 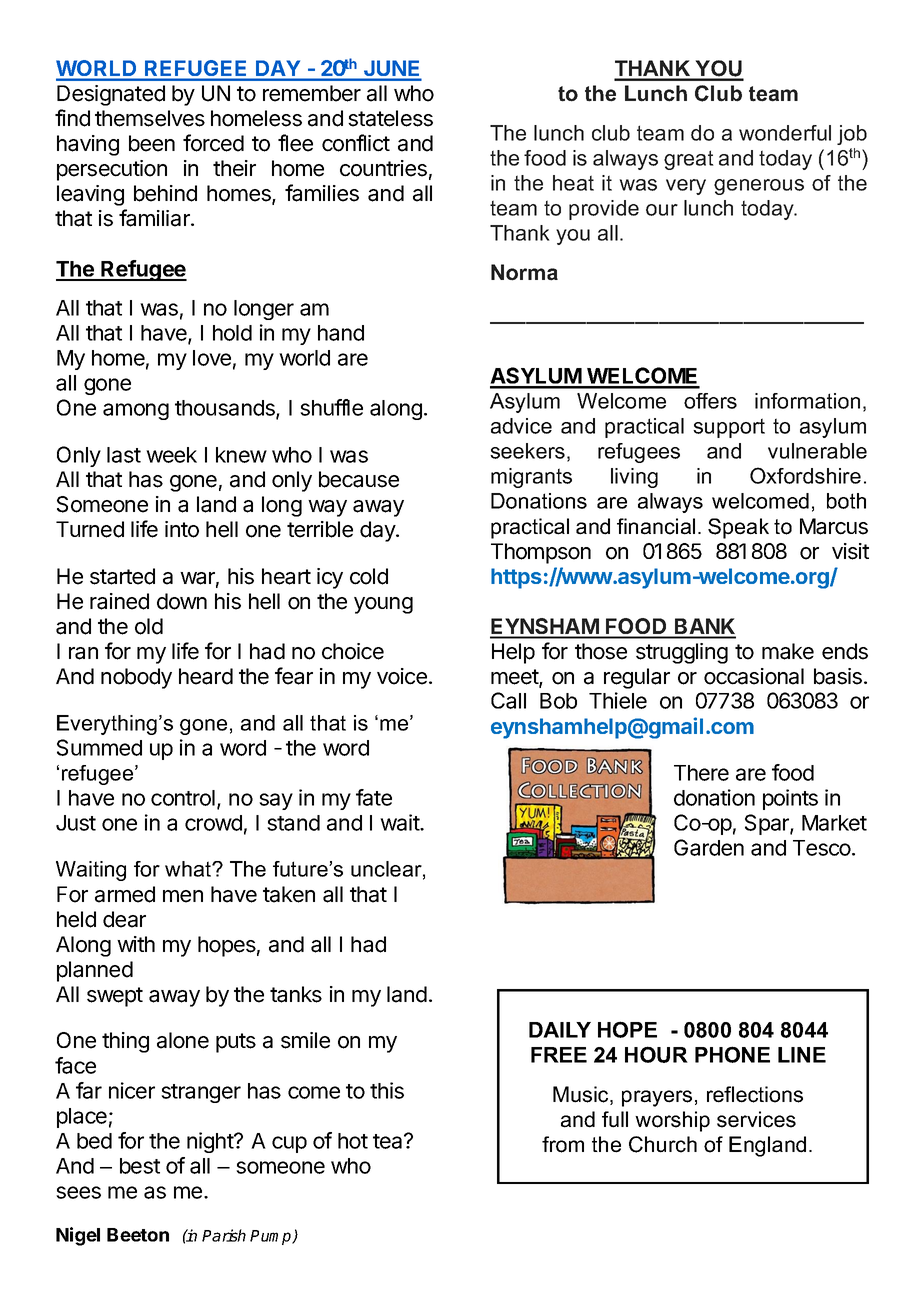 I want to click on from, so click(x=563, y=1144).
